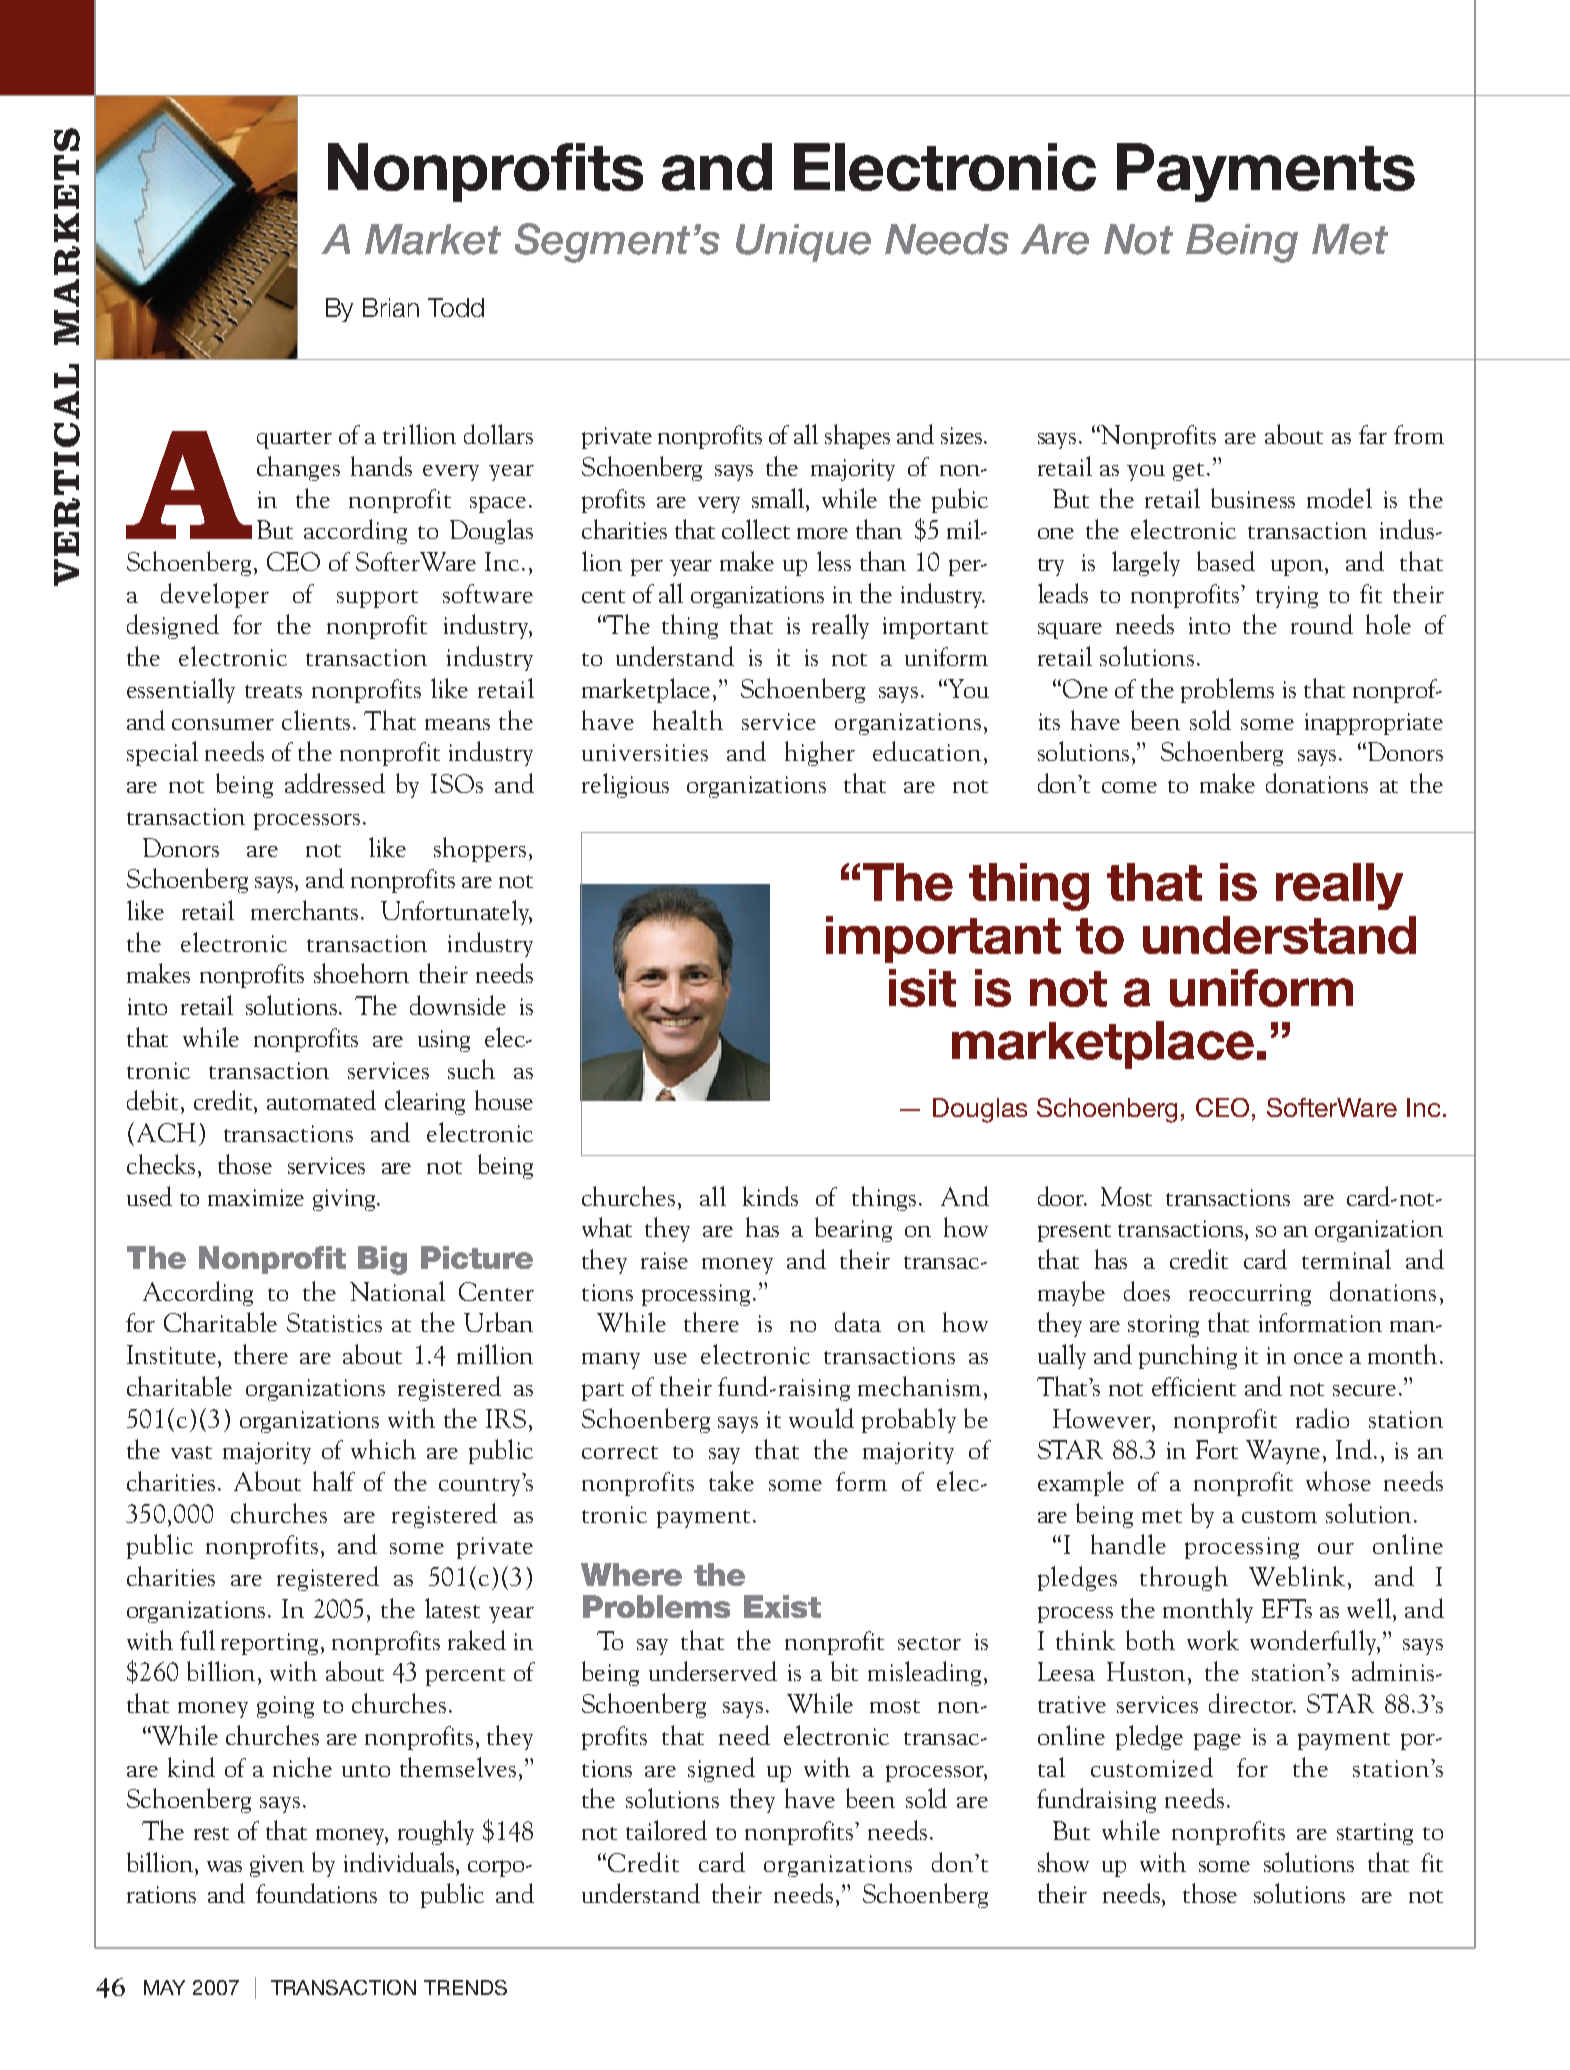  Describe the element at coordinates (304, 910) in the document. I see `merchants` at that location.
